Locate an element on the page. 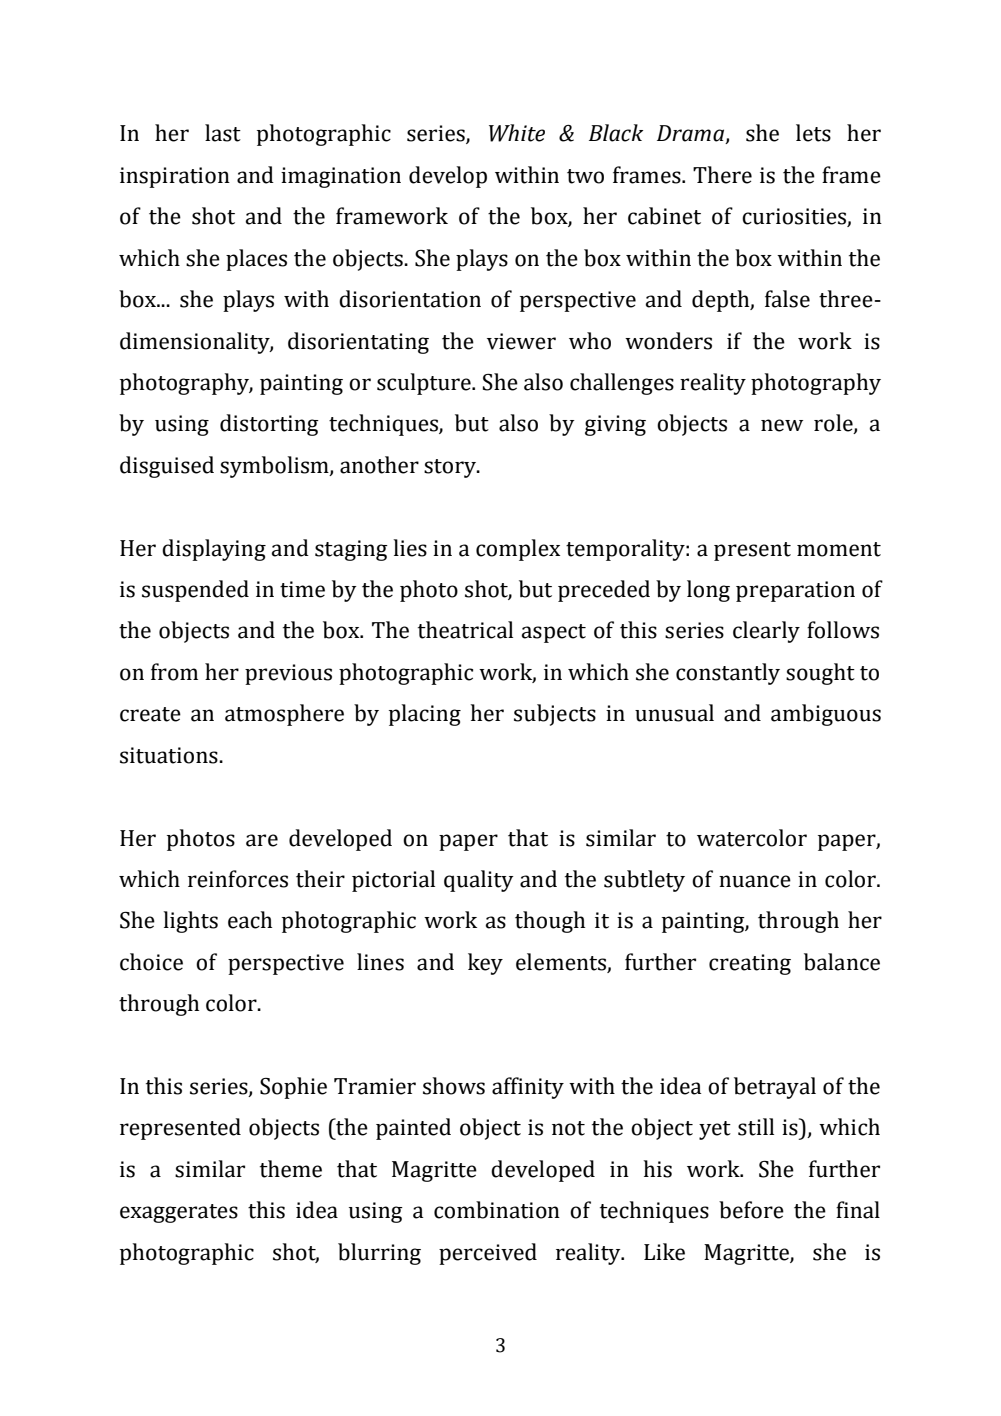 The width and height of the page is (1001, 1416). each is located at coordinates (250, 920).
